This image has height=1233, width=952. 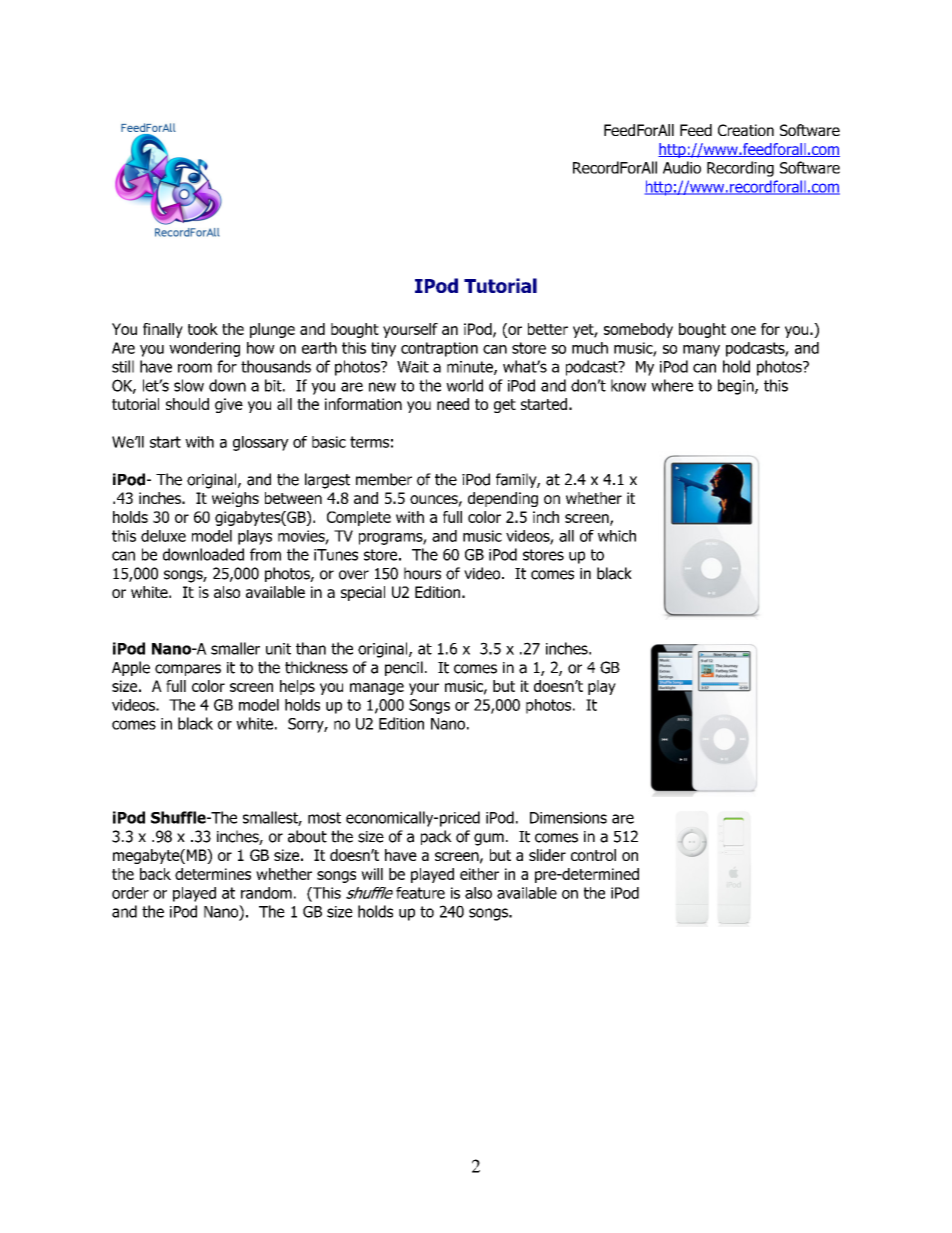 What do you see at coordinates (203, 329) in the image?
I see `took` at bounding box center [203, 329].
